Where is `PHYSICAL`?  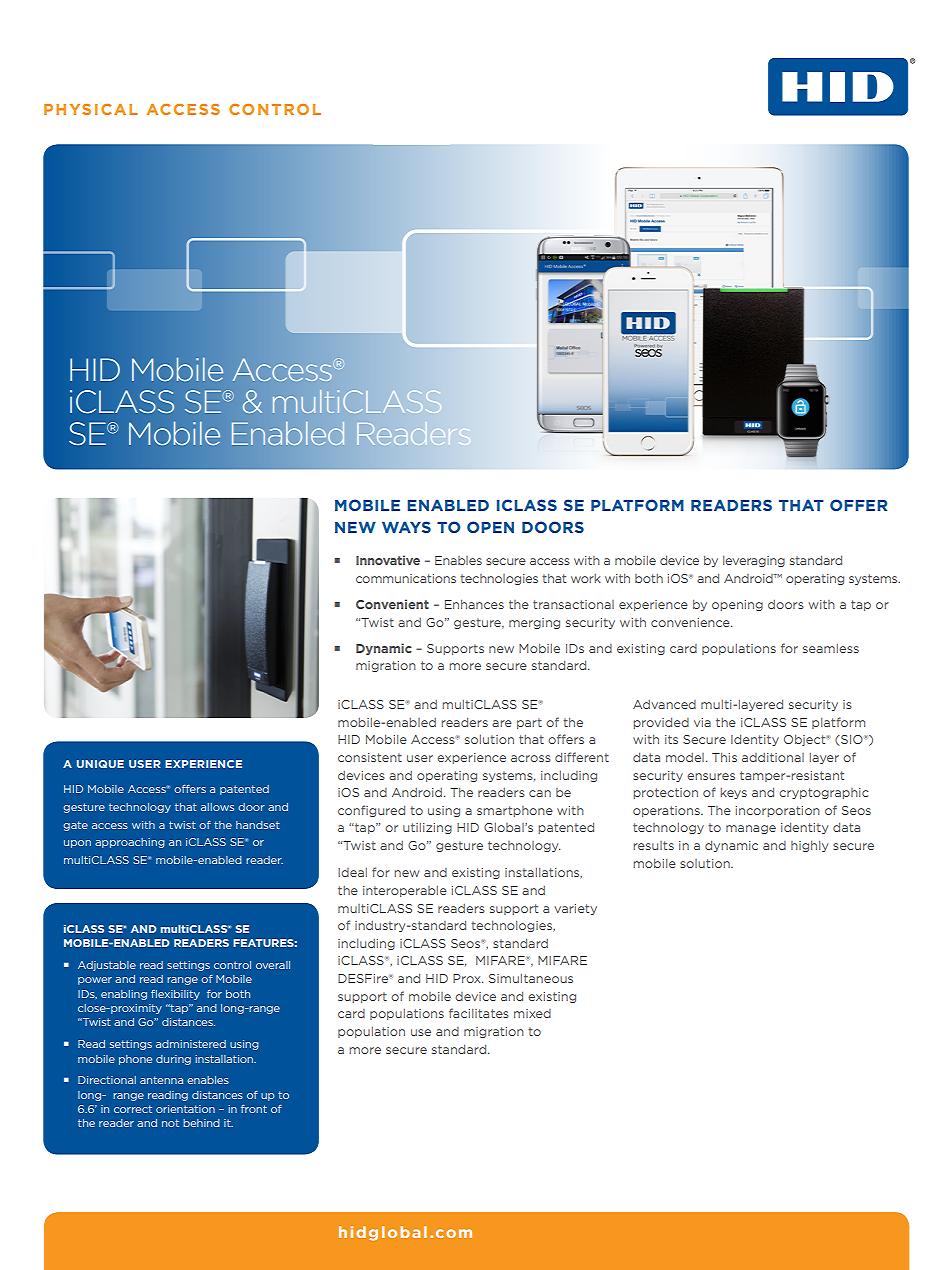
PHYSICAL is located at coordinates (91, 109).
